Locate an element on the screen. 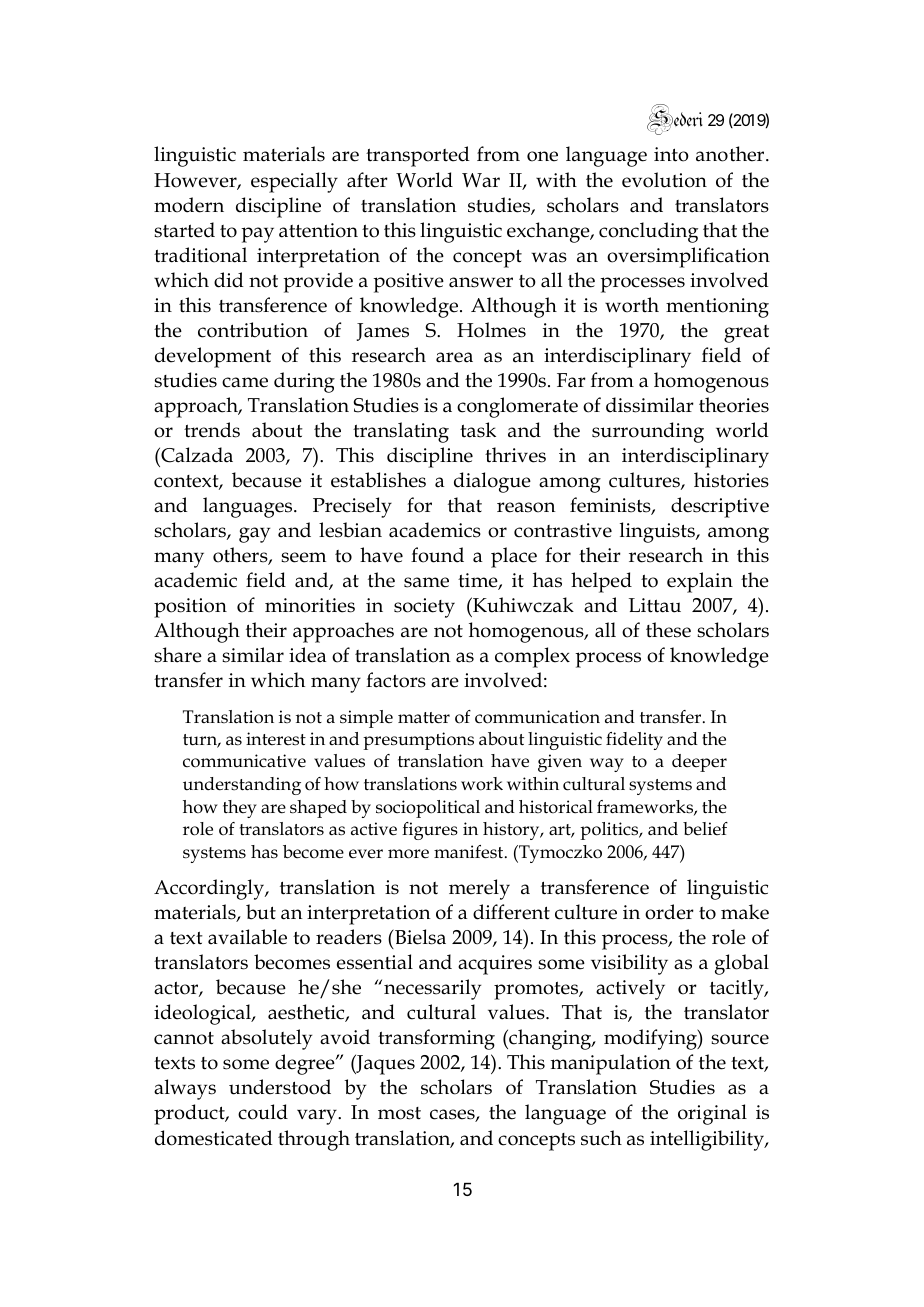  most is located at coordinates (399, 1113).
